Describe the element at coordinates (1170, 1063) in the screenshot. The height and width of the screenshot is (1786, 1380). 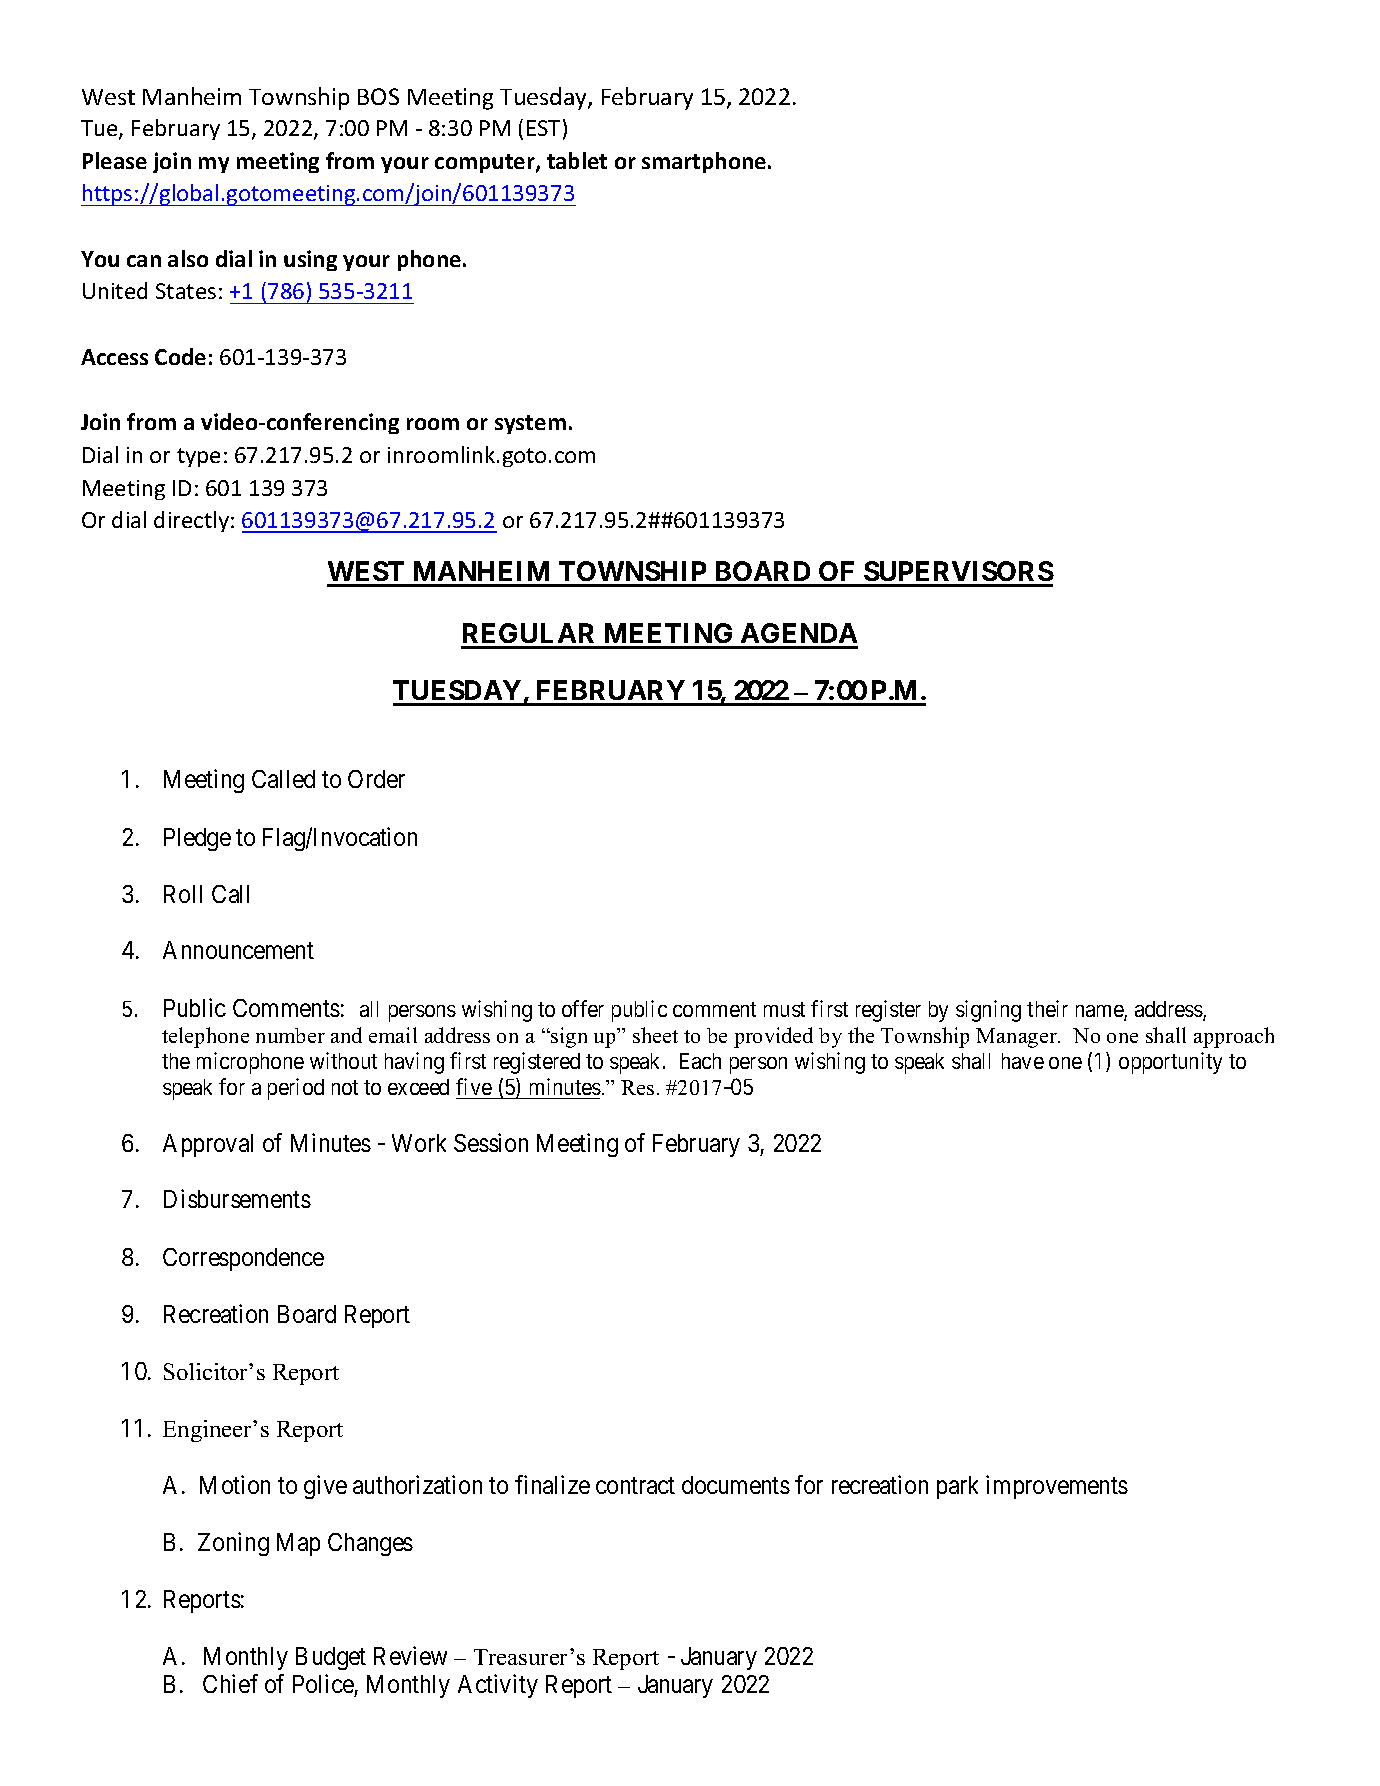
I see `opportunity` at that location.
